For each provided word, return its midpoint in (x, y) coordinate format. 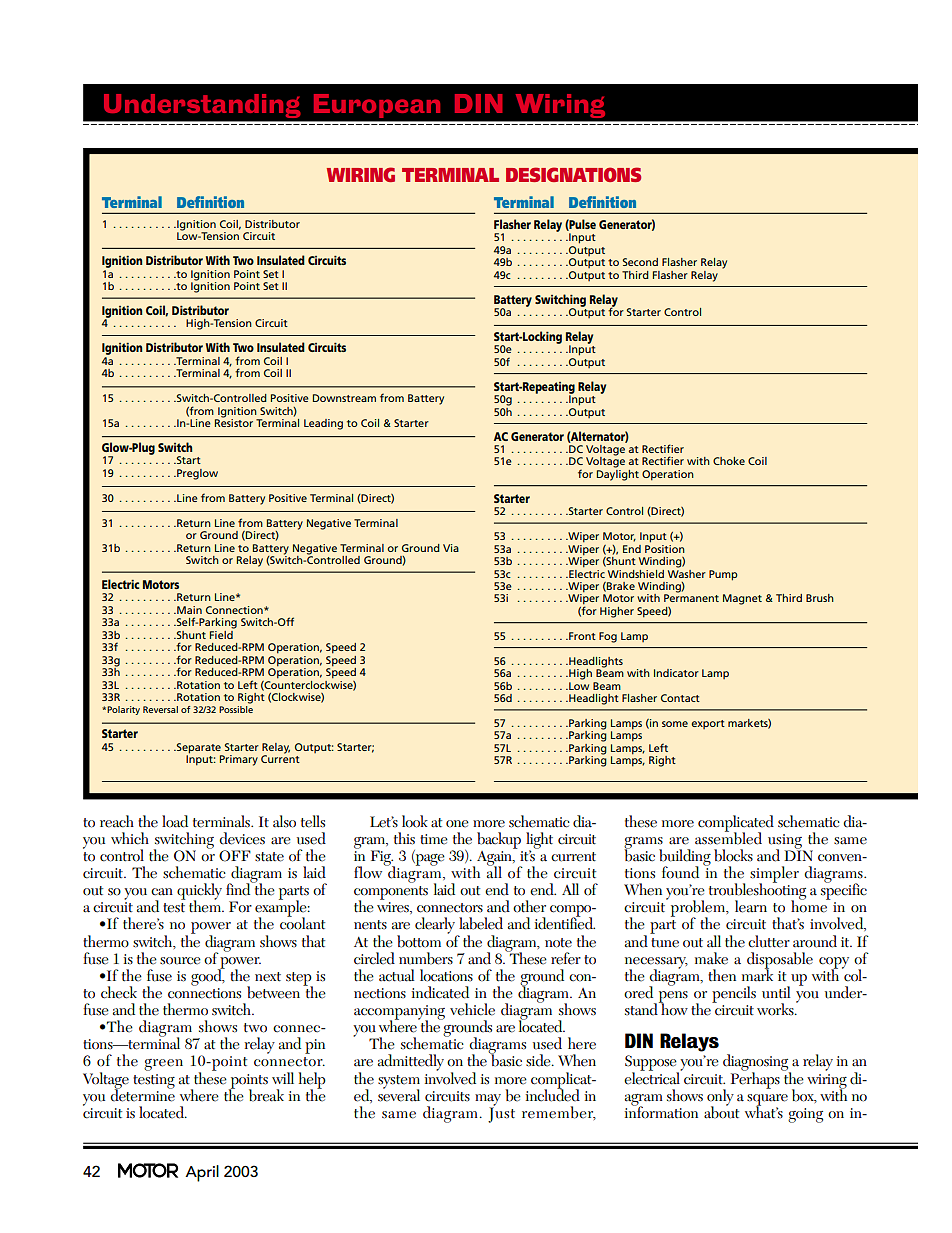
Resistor (234, 422)
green (163, 1065)
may (488, 1101)
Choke (729, 461)
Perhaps (755, 1079)
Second (640, 262)
